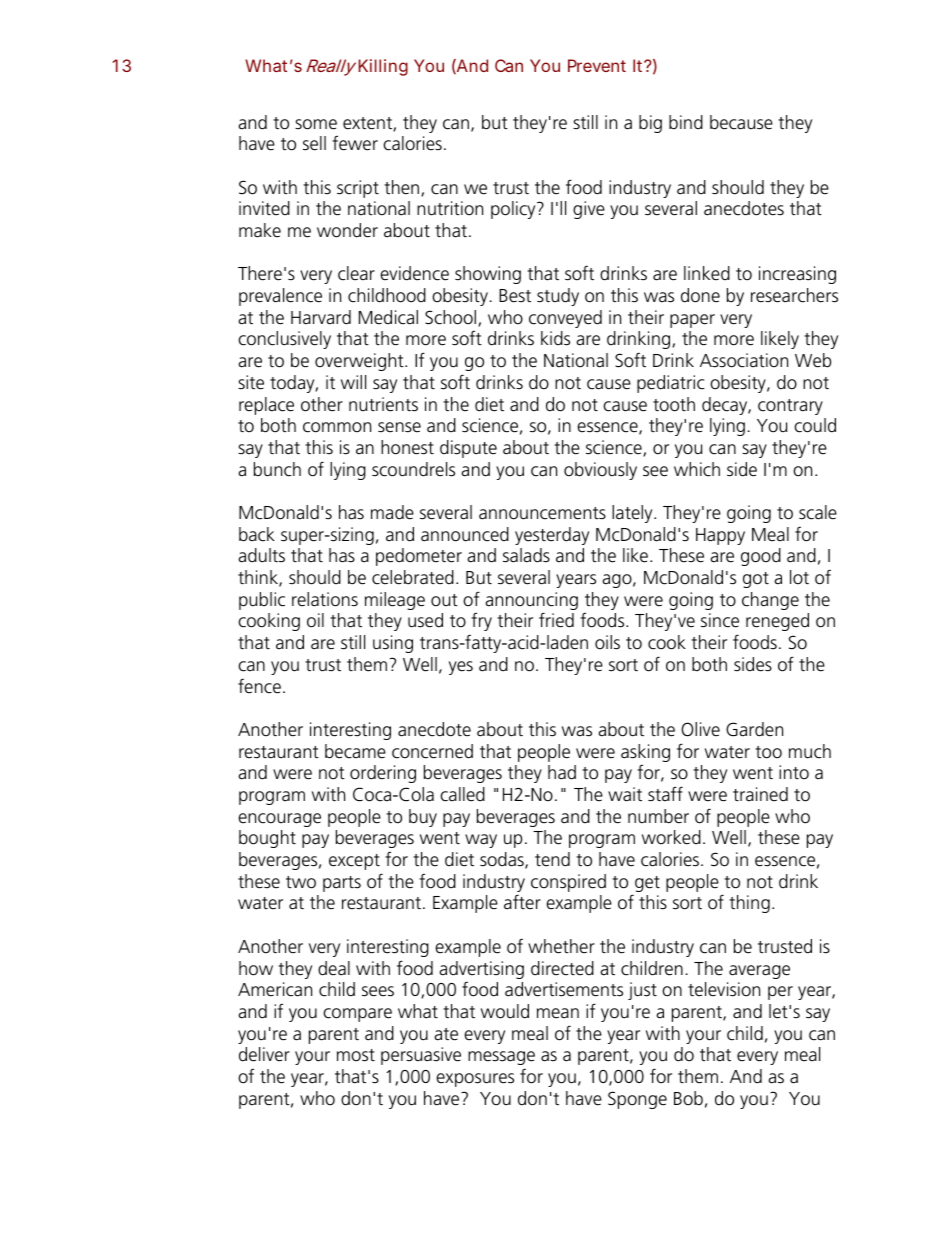 The image size is (952, 1233). I want to click on had, so click(562, 772).
